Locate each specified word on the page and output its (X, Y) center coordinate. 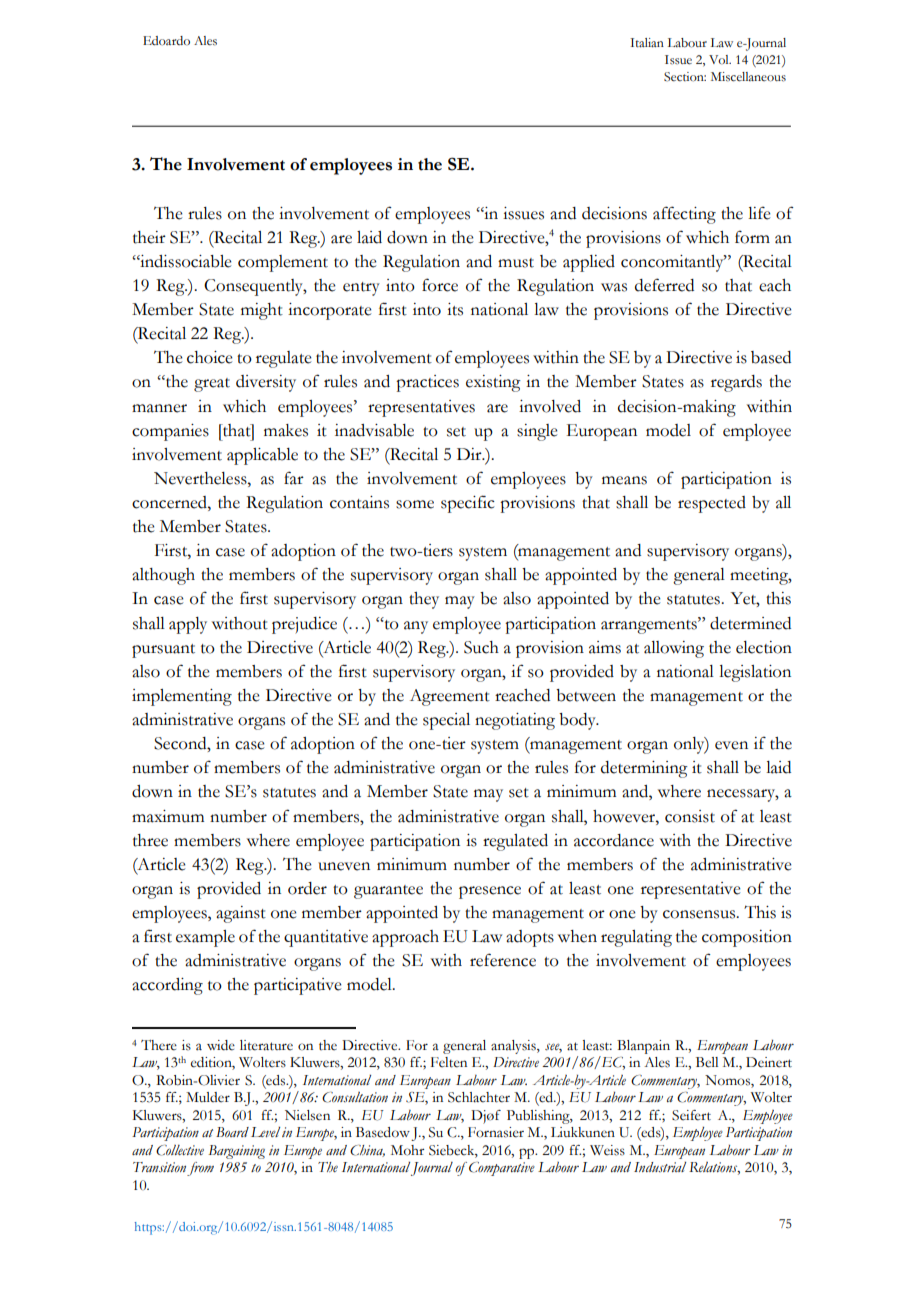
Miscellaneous (748, 77)
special (446, 721)
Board (232, 1132)
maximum (168, 816)
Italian (647, 43)
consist (690, 816)
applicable (262, 456)
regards (736, 383)
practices (427, 383)
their (149, 237)
